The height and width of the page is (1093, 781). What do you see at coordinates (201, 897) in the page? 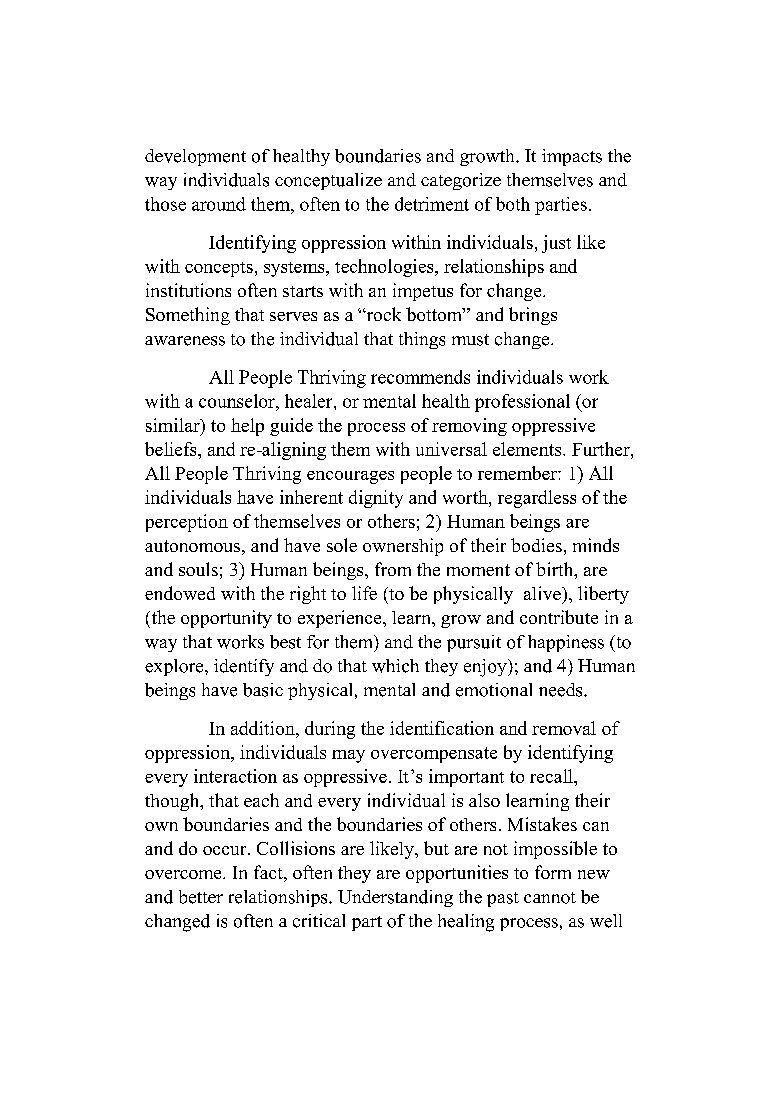
I see `better` at bounding box center [201, 897].
